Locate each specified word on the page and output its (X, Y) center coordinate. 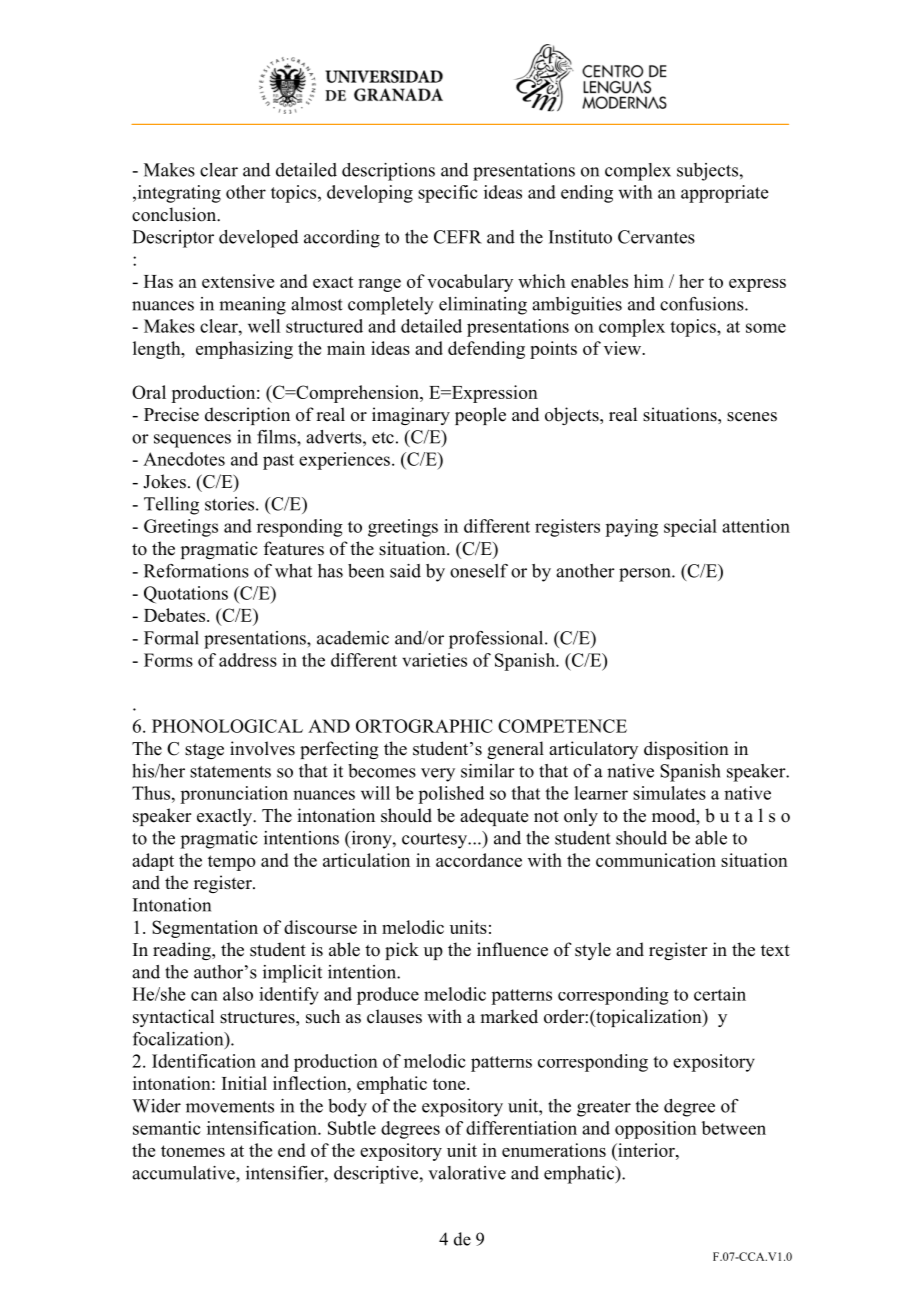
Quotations (186, 595)
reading (183, 951)
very (438, 775)
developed (258, 239)
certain (720, 994)
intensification (263, 1128)
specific (448, 194)
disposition (686, 750)
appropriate (725, 194)
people (480, 416)
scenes (752, 417)
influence (512, 949)
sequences (192, 441)
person (646, 575)
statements (230, 772)
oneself (479, 571)
